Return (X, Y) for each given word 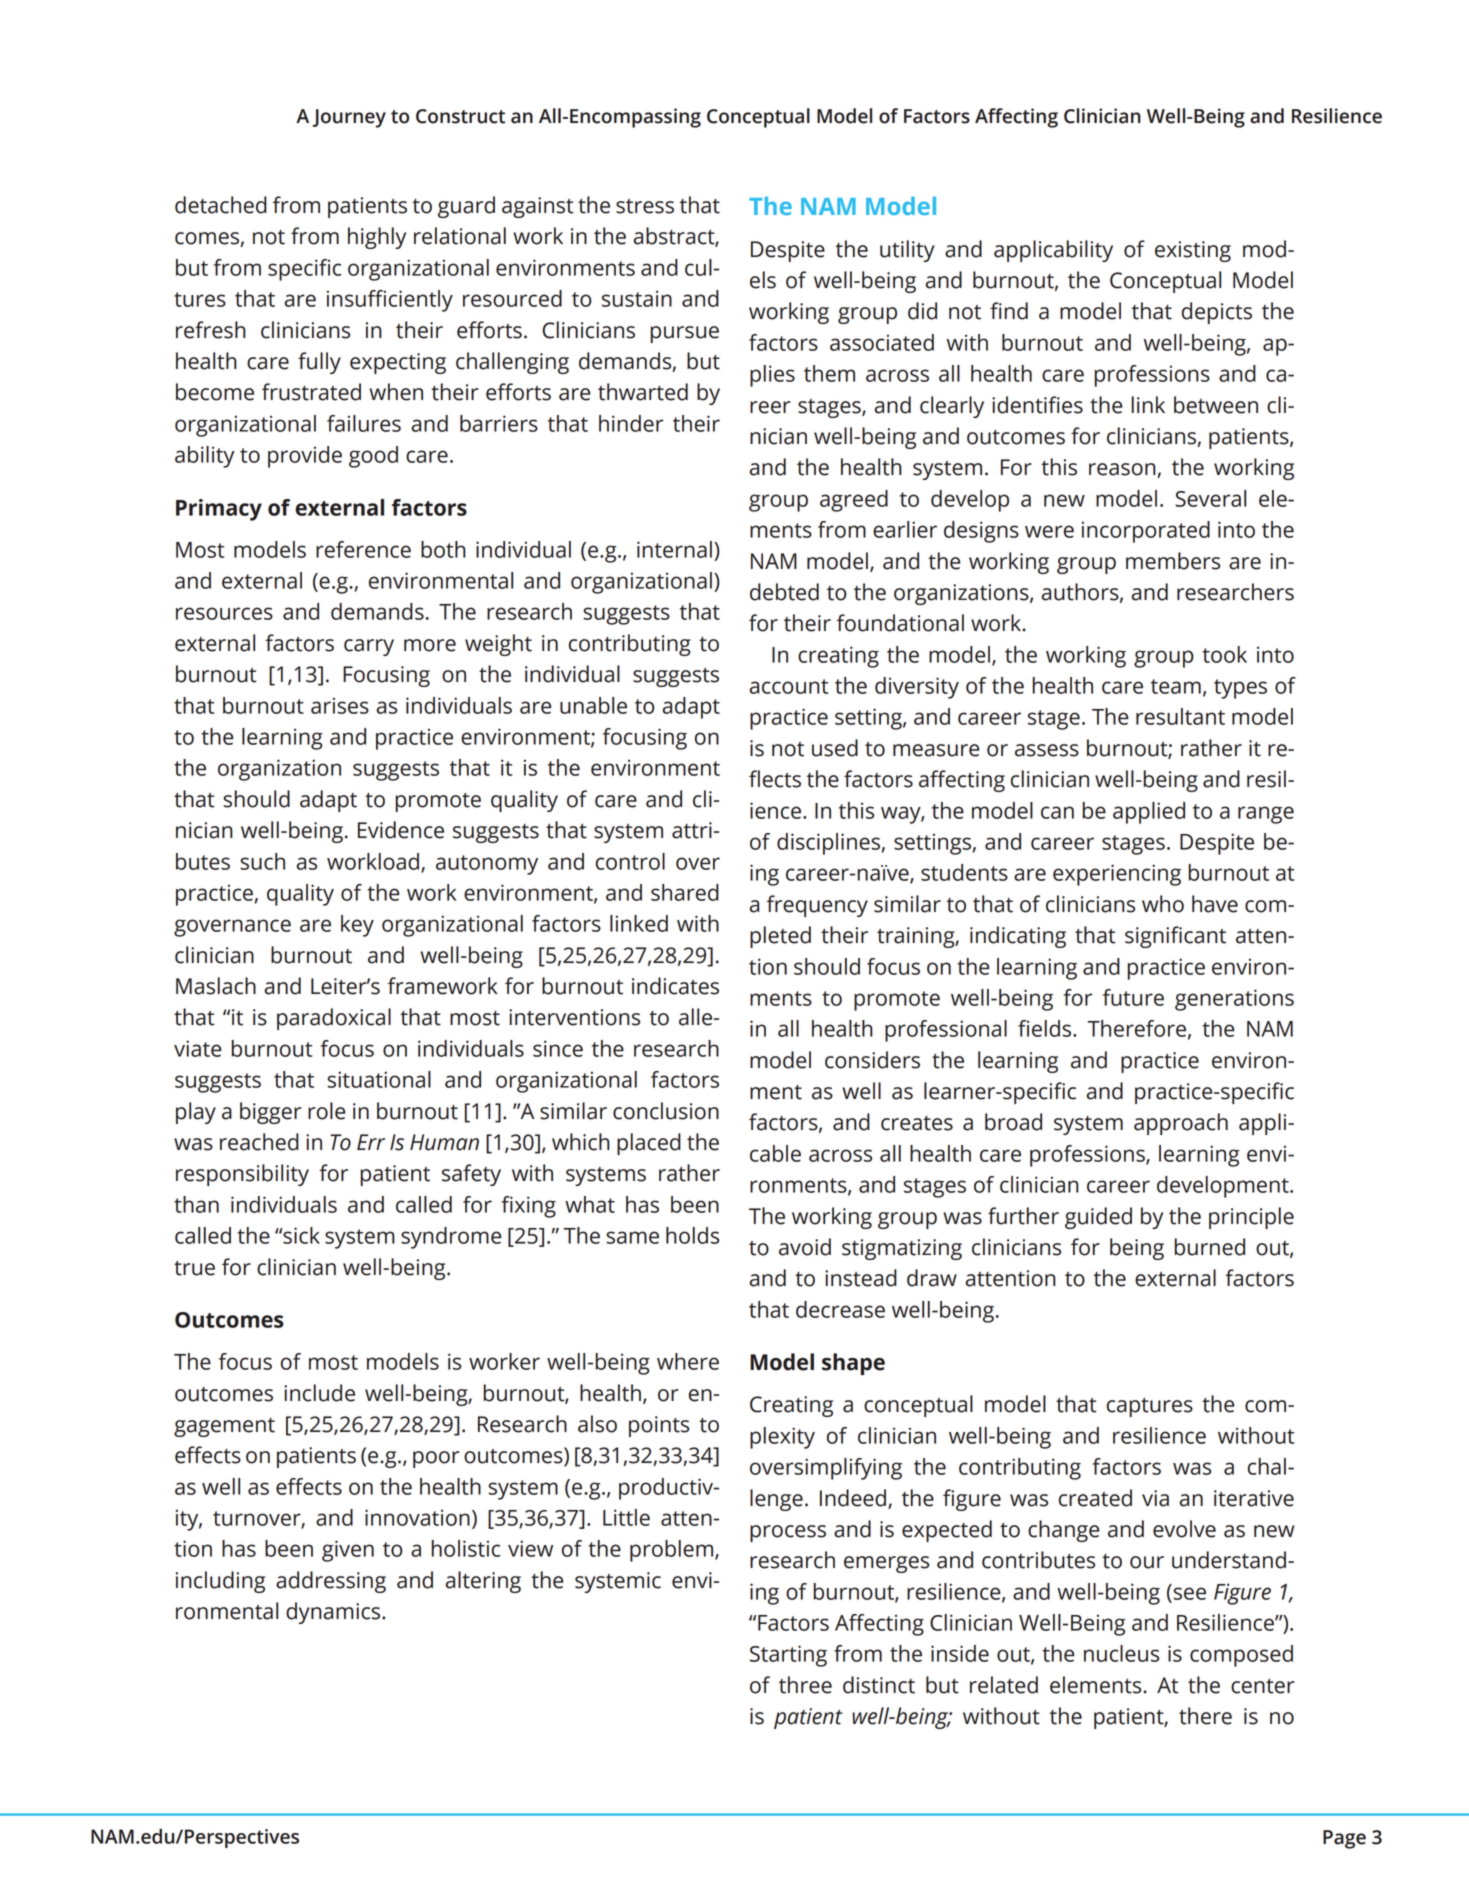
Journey (349, 118)
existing (1193, 251)
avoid (805, 1247)
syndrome (451, 1238)
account (789, 686)
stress (645, 206)
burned (1210, 1247)
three (805, 1685)
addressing (331, 1582)
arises (340, 705)
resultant (1180, 716)
